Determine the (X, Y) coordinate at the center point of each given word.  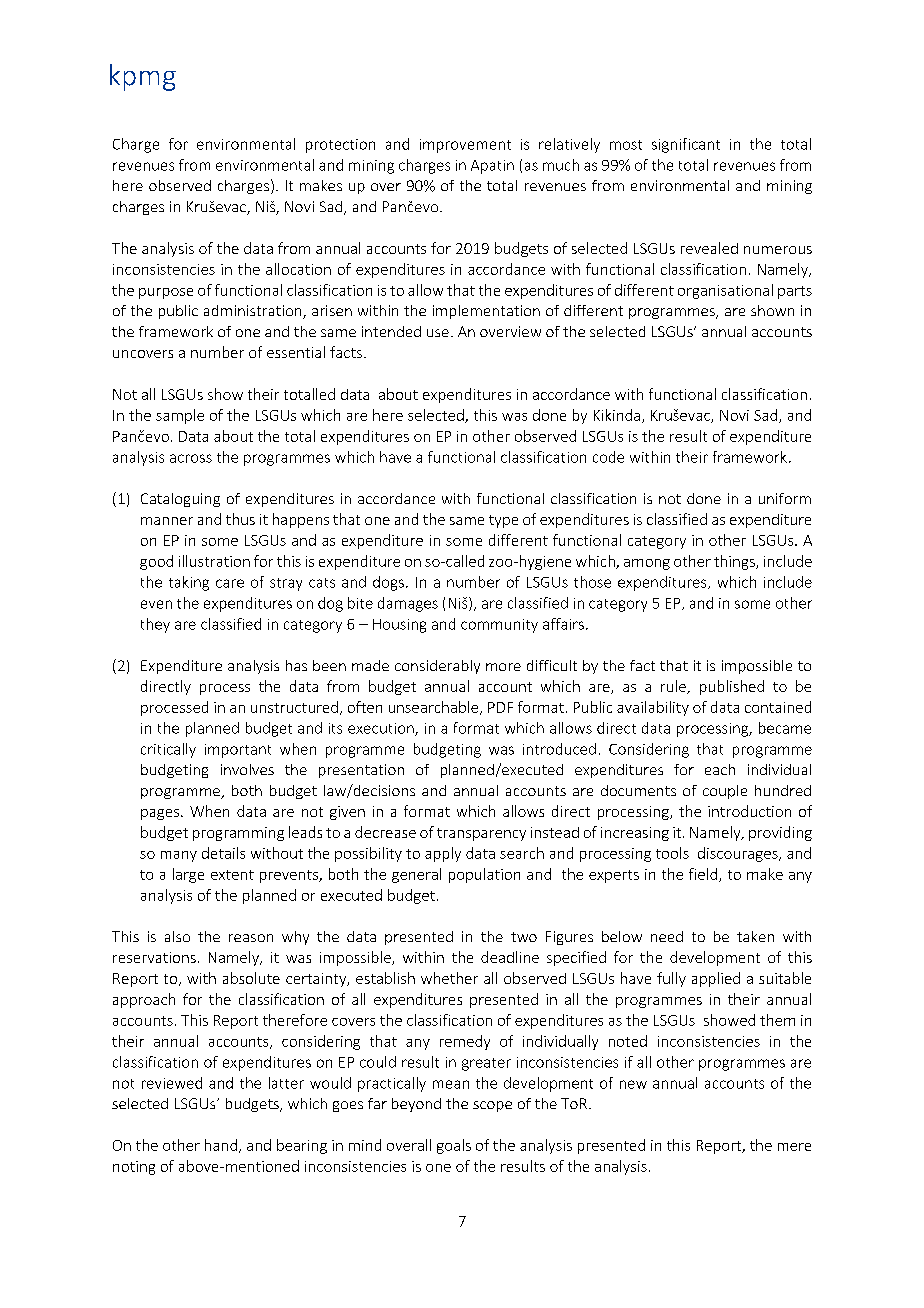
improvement (465, 146)
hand (221, 1145)
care (230, 583)
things (735, 562)
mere (794, 1147)
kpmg (143, 77)
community (499, 626)
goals (454, 1146)
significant (686, 145)
